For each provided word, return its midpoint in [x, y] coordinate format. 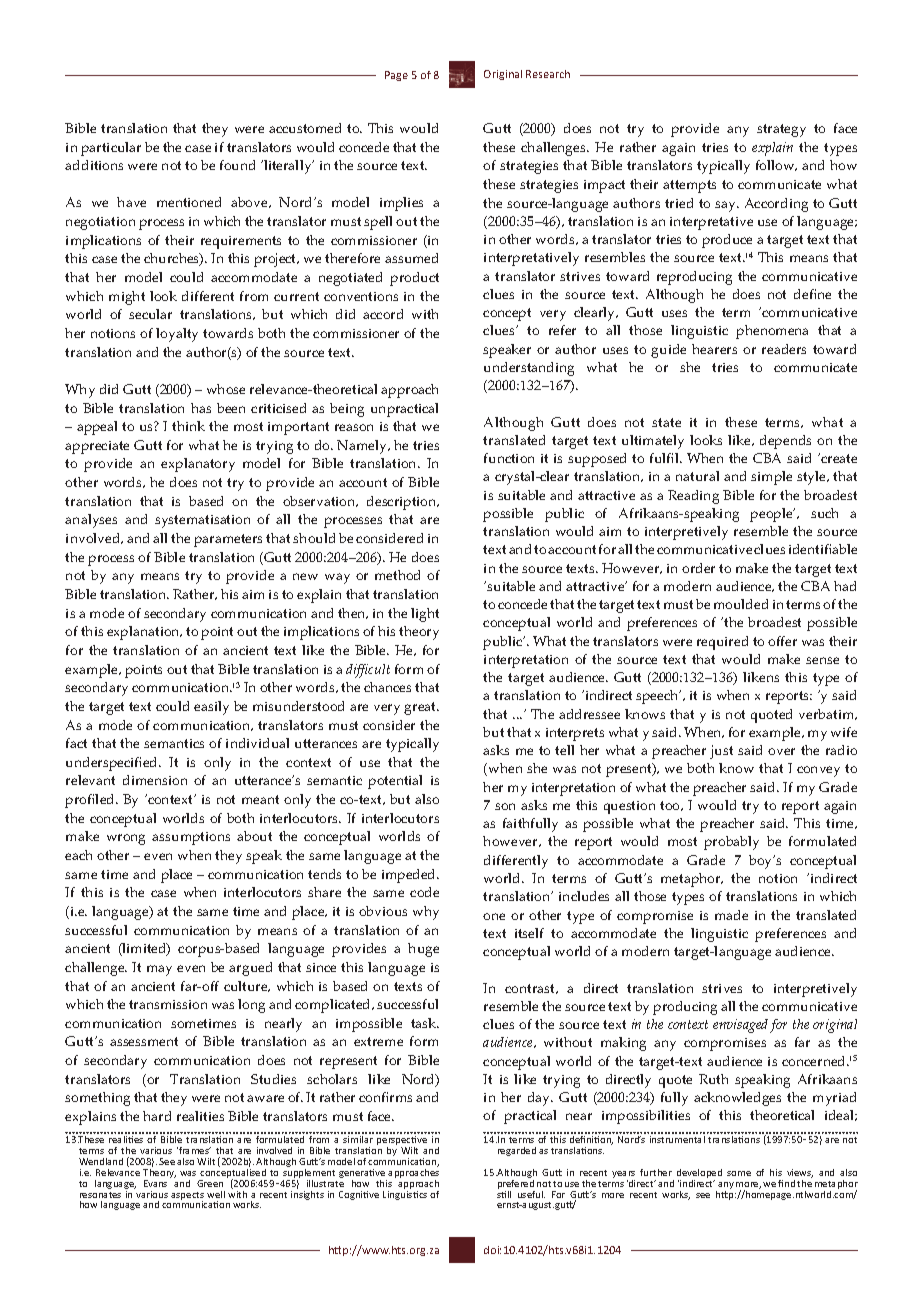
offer [782, 641]
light [425, 615]
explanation [144, 633]
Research [548, 74]
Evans [155, 1183]
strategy [781, 130]
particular [111, 149]
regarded [517, 1151]
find [786, 1183]
